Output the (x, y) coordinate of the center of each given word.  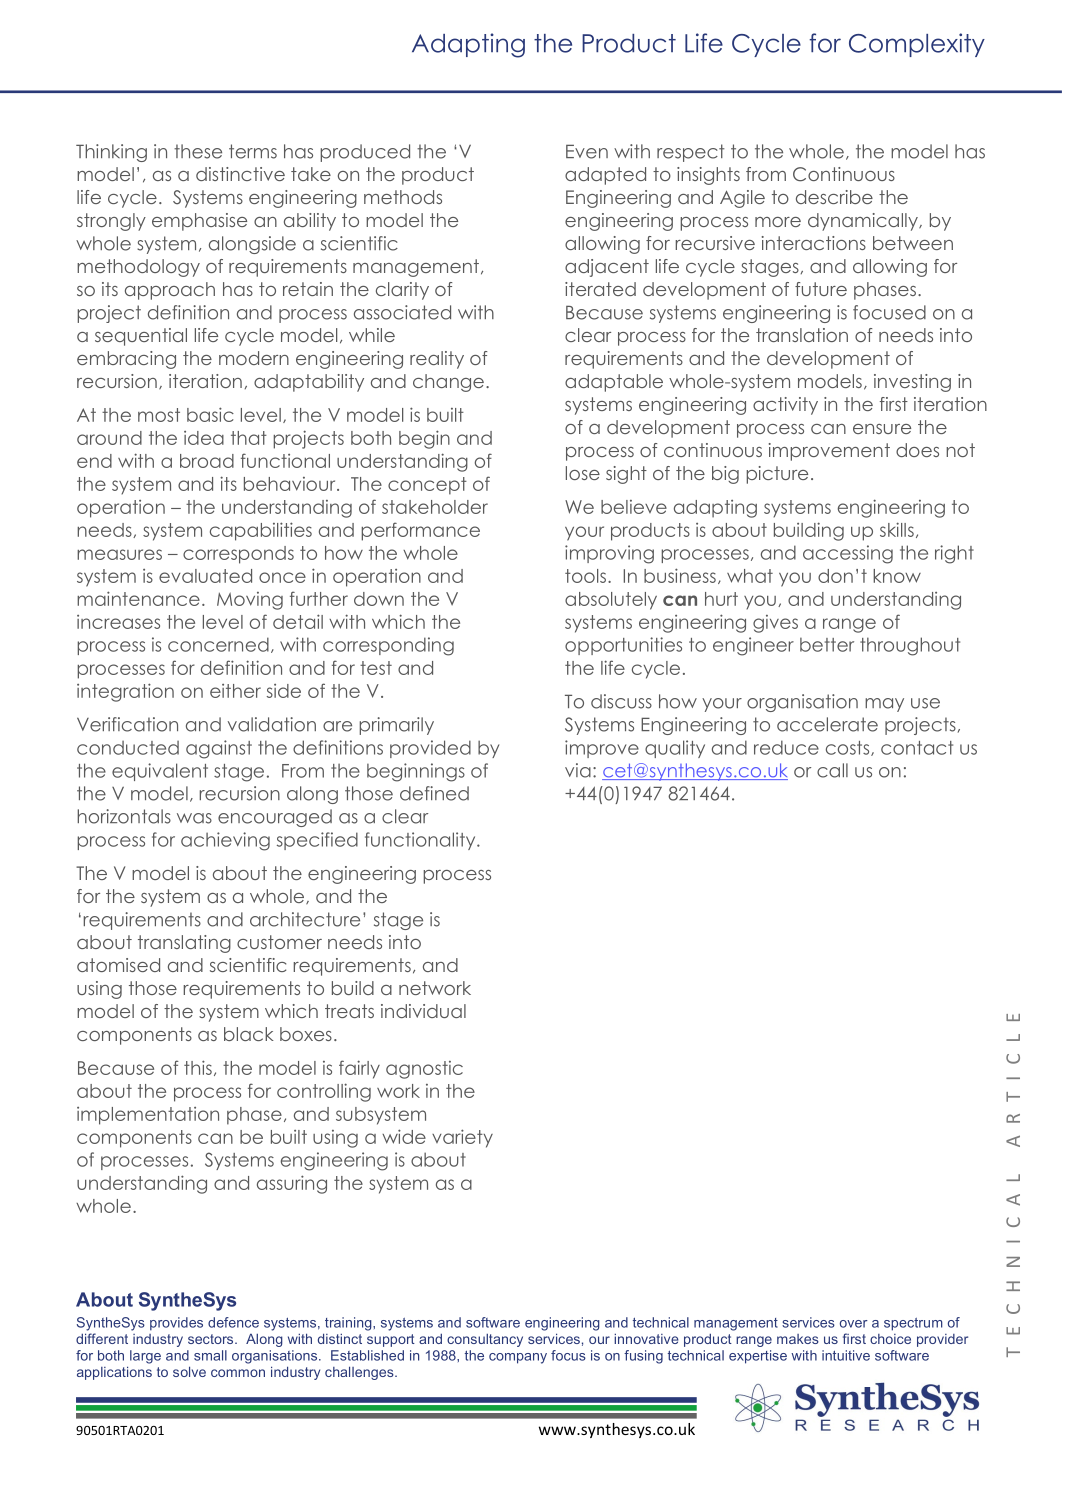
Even (587, 151)
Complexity (917, 45)
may (884, 705)
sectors (212, 1339)
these (198, 151)
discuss (621, 701)
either (235, 691)
